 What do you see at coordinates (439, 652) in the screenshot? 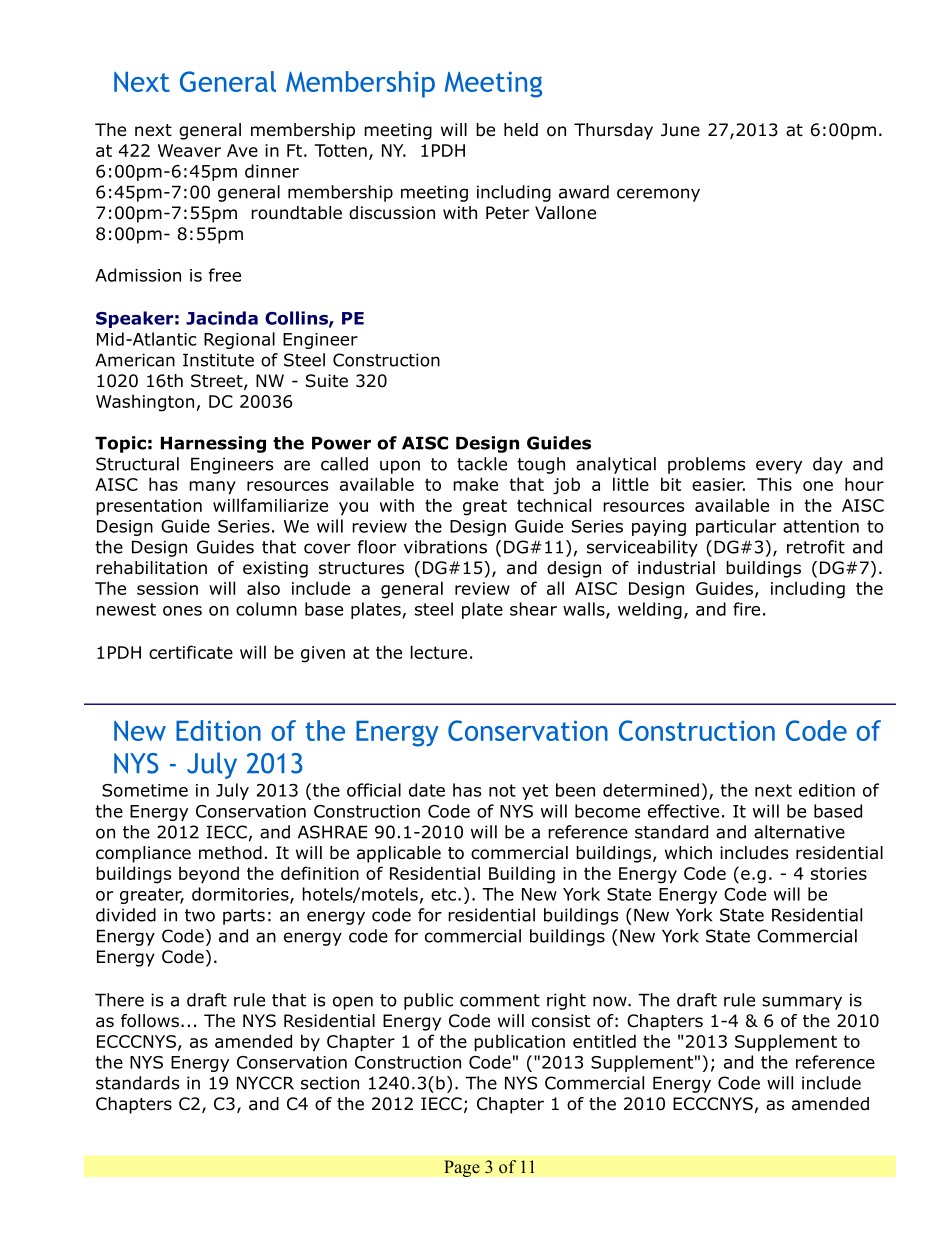
I see `lecture` at bounding box center [439, 652].
